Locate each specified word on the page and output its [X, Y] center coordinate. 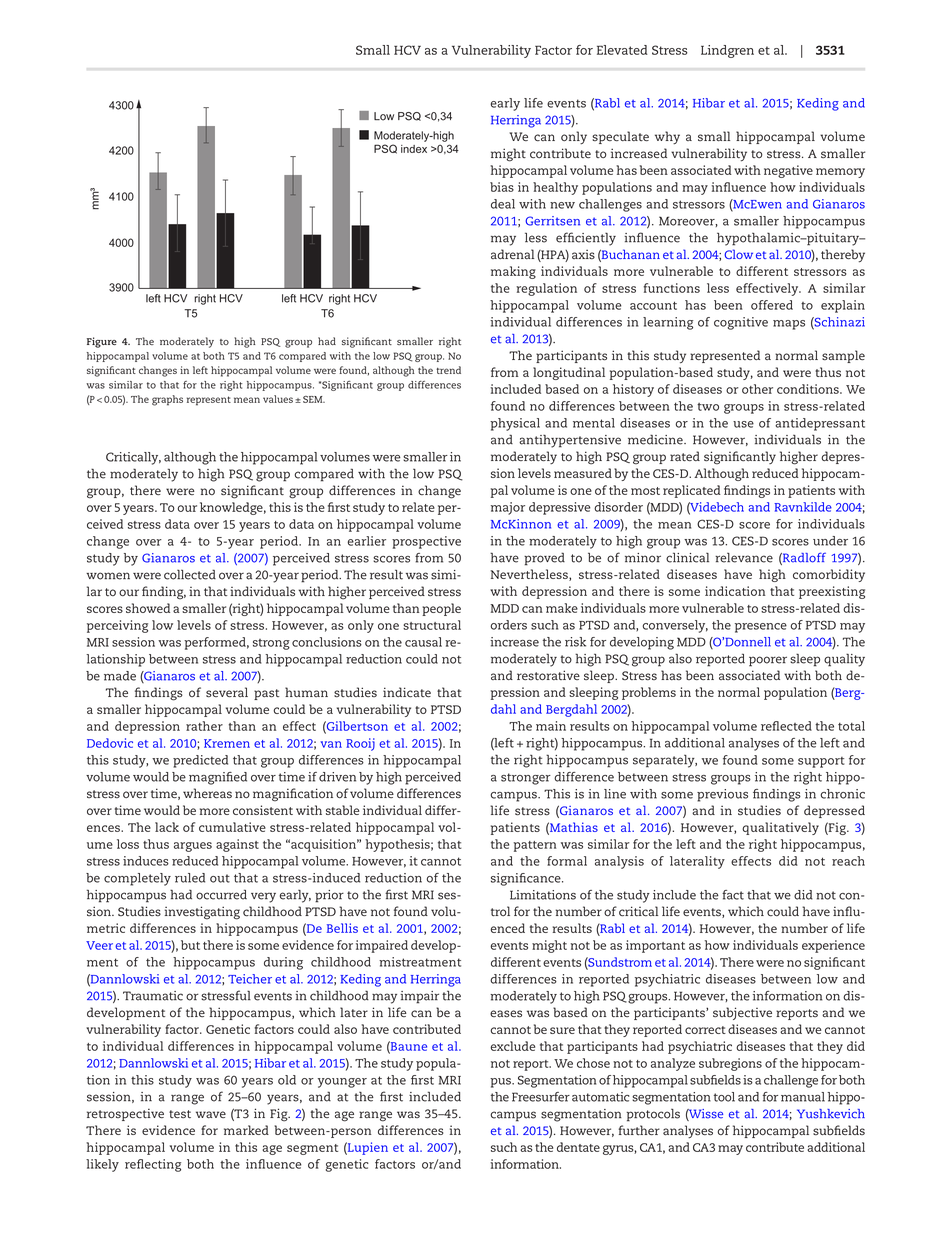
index [414, 149]
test [180, 1114]
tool [724, 1097]
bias [502, 187]
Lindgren [727, 51]
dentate [578, 1147]
